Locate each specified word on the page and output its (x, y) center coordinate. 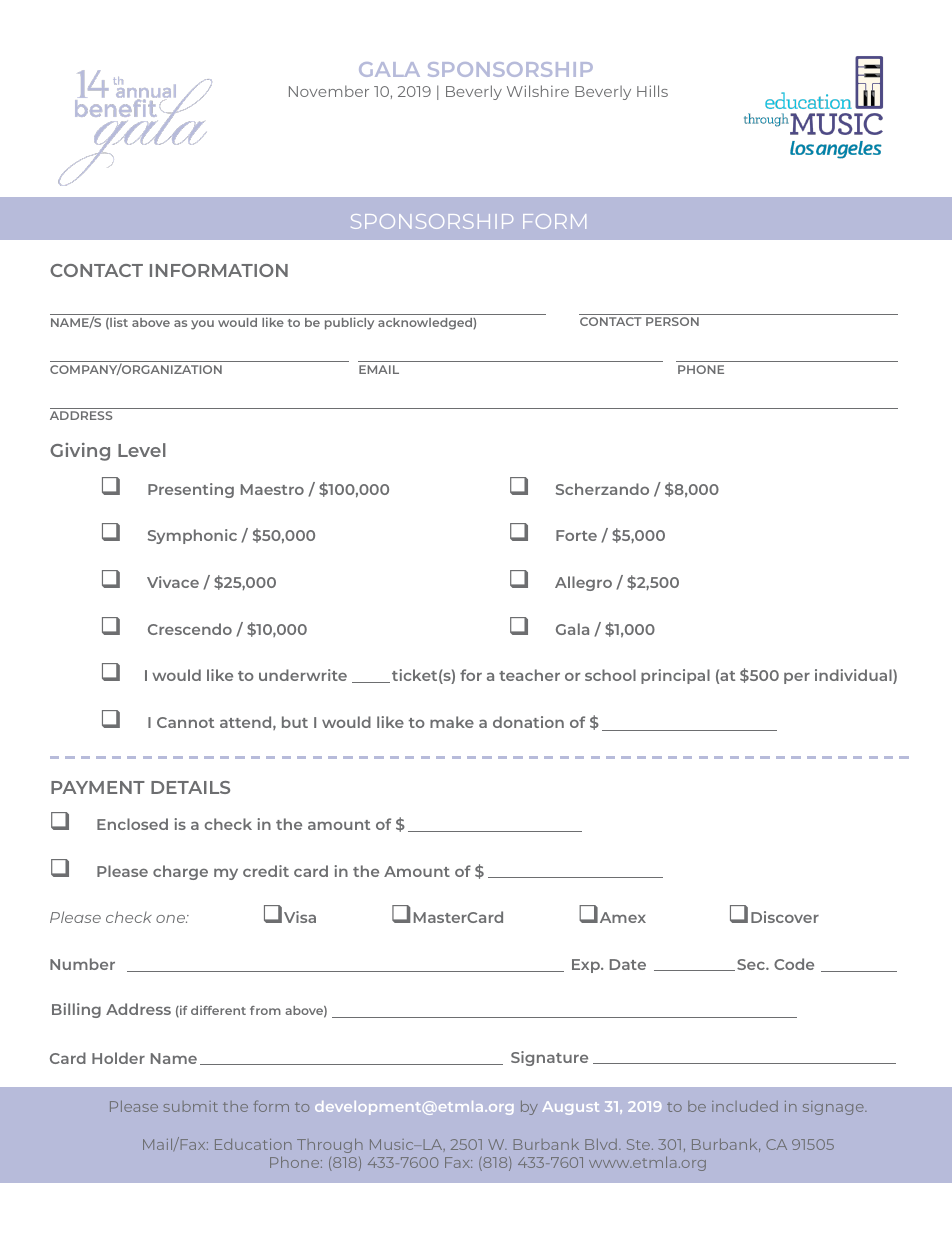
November (329, 91)
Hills (652, 91)
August (570, 1108)
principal (675, 676)
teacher (529, 675)
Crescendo (190, 629)
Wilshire (538, 91)
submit (191, 1106)
